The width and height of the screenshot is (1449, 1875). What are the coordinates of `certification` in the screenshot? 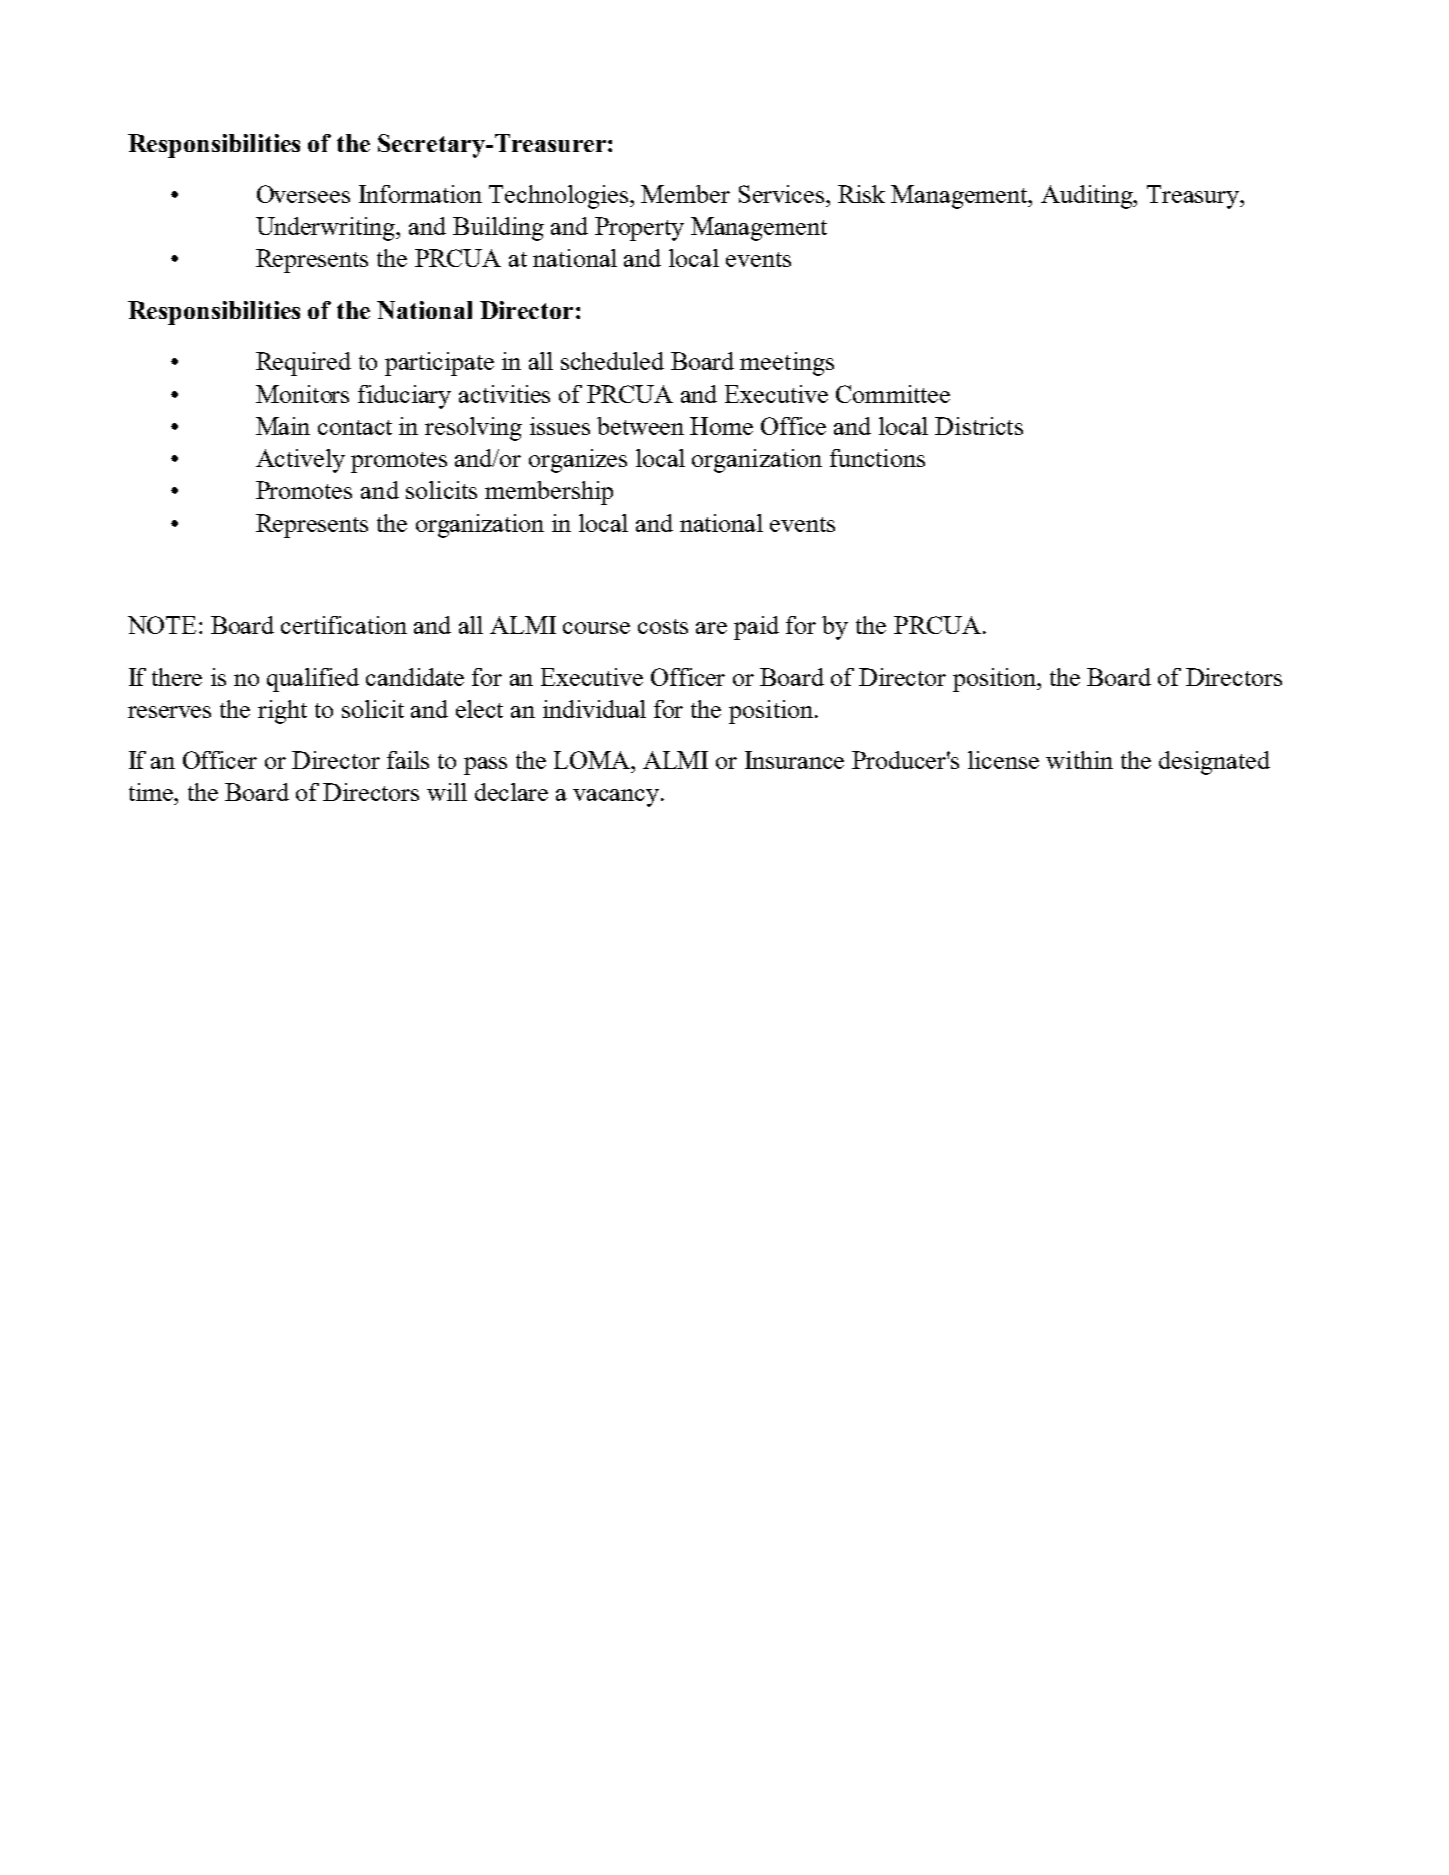 It's located at (344, 625).
